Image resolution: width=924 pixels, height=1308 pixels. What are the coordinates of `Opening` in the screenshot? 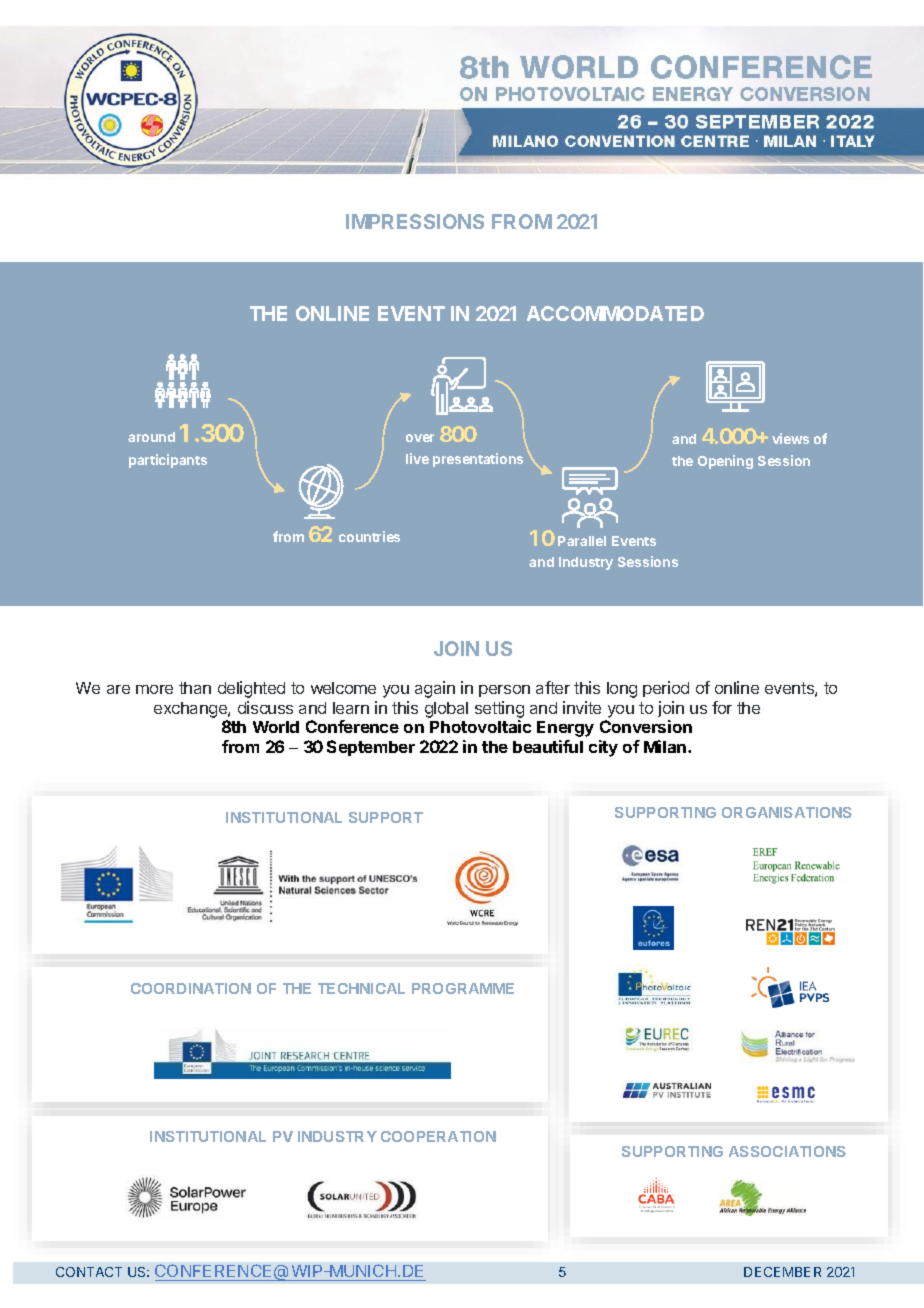 It's located at (725, 462).
